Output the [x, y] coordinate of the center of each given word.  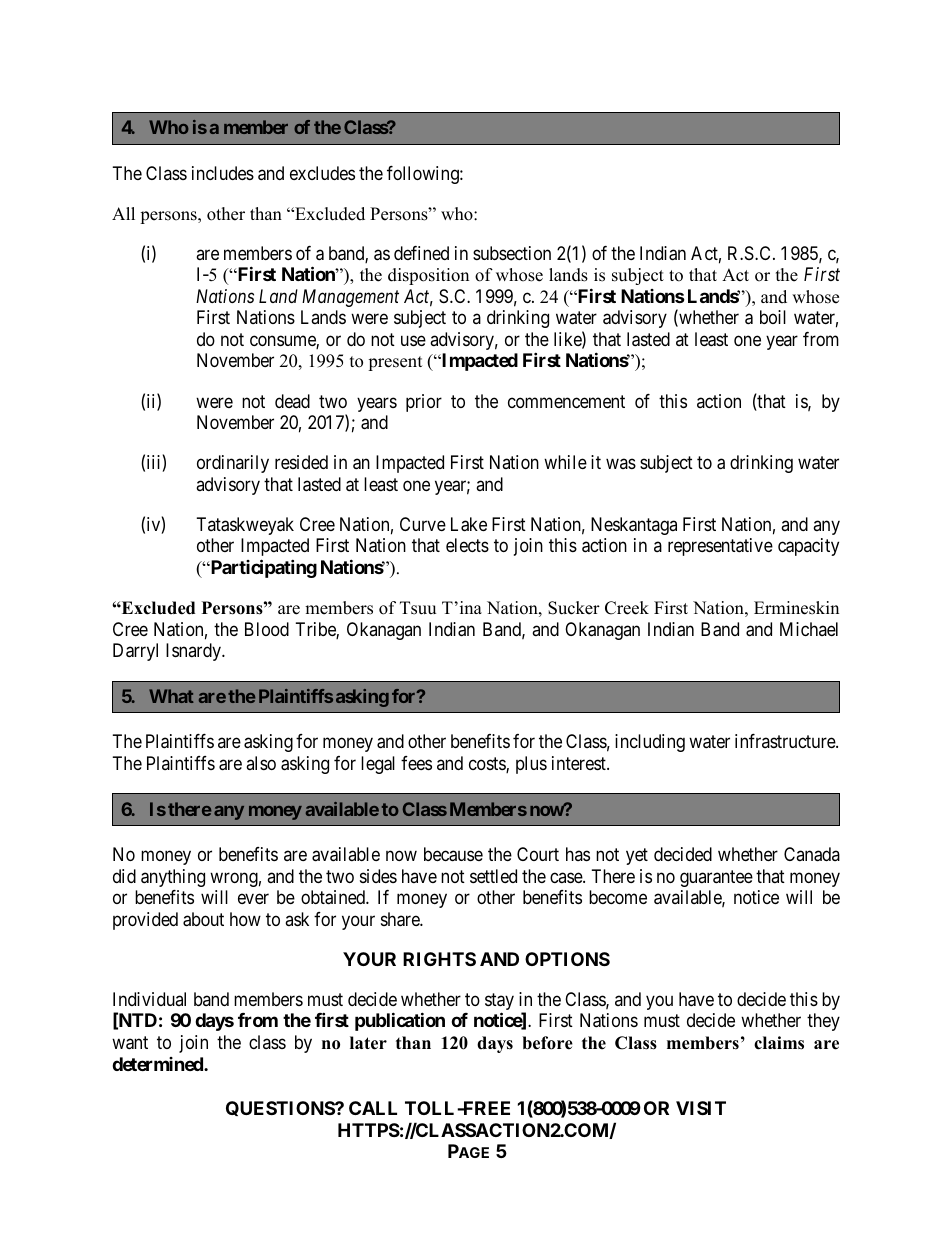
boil [773, 317]
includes [223, 173]
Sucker [574, 608]
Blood [267, 629]
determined [158, 1064]
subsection [512, 253]
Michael [809, 629]
